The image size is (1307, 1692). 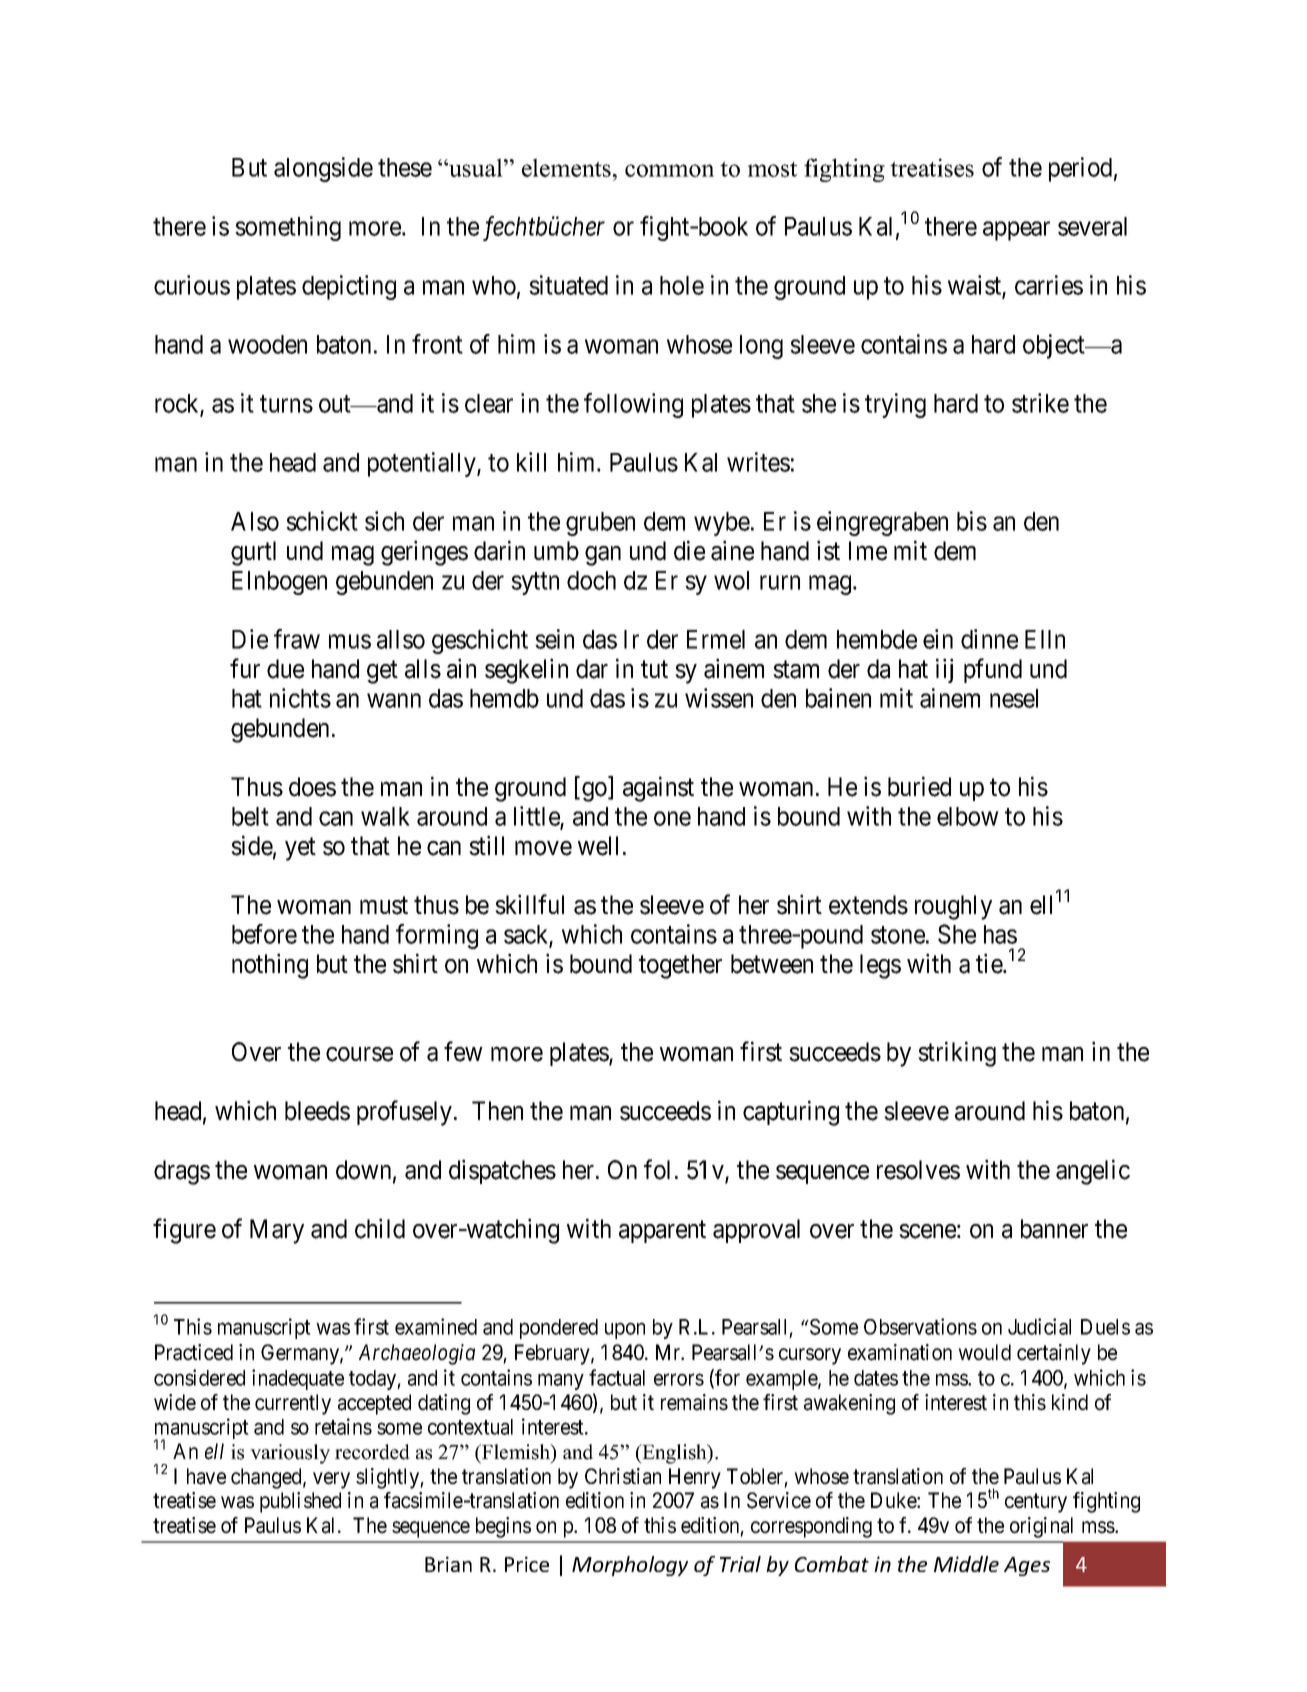 I want to click on Also, so click(x=255, y=521).
